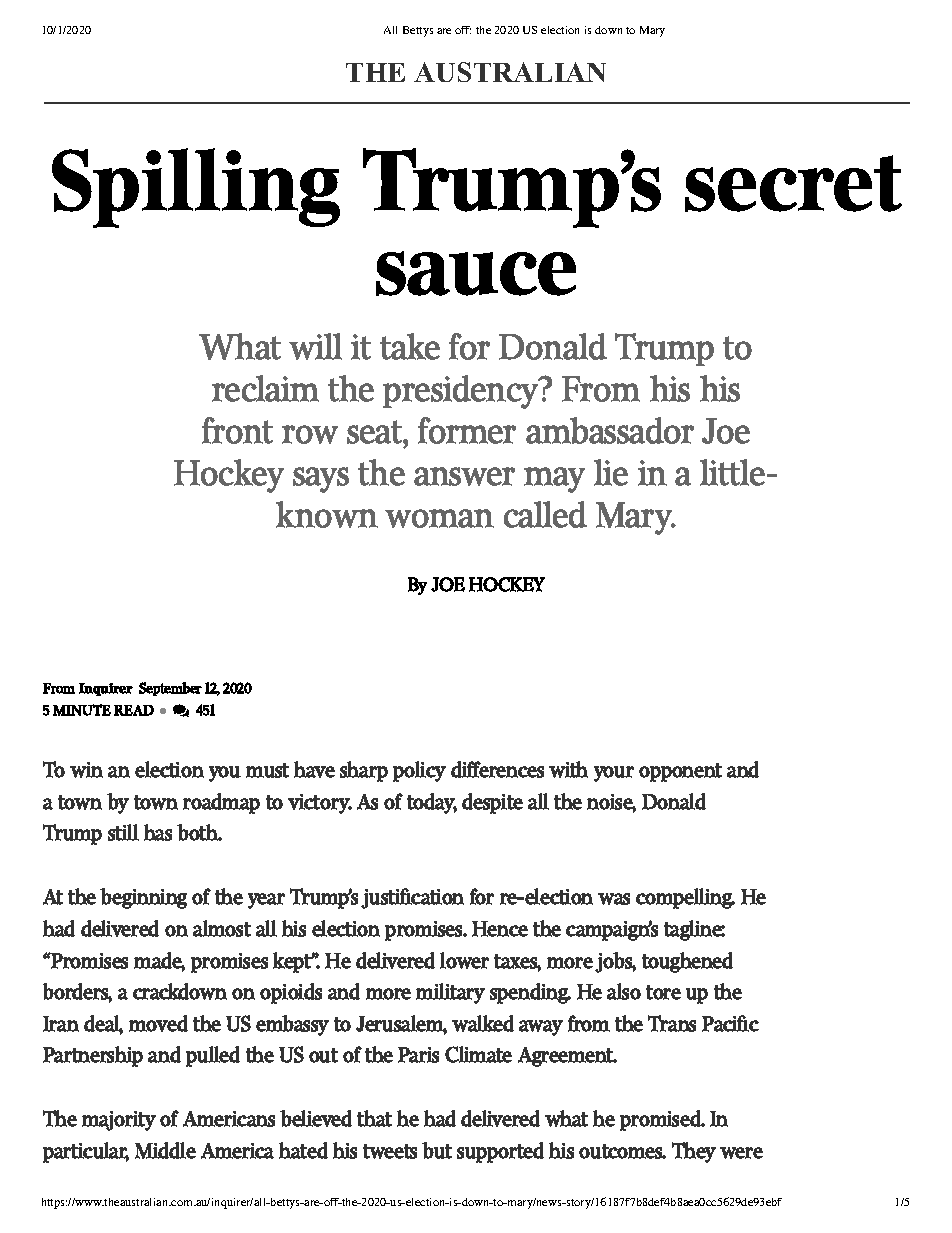 Image resolution: width=952 pixels, height=1233 pixels. I want to click on answer, so click(464, 476).
